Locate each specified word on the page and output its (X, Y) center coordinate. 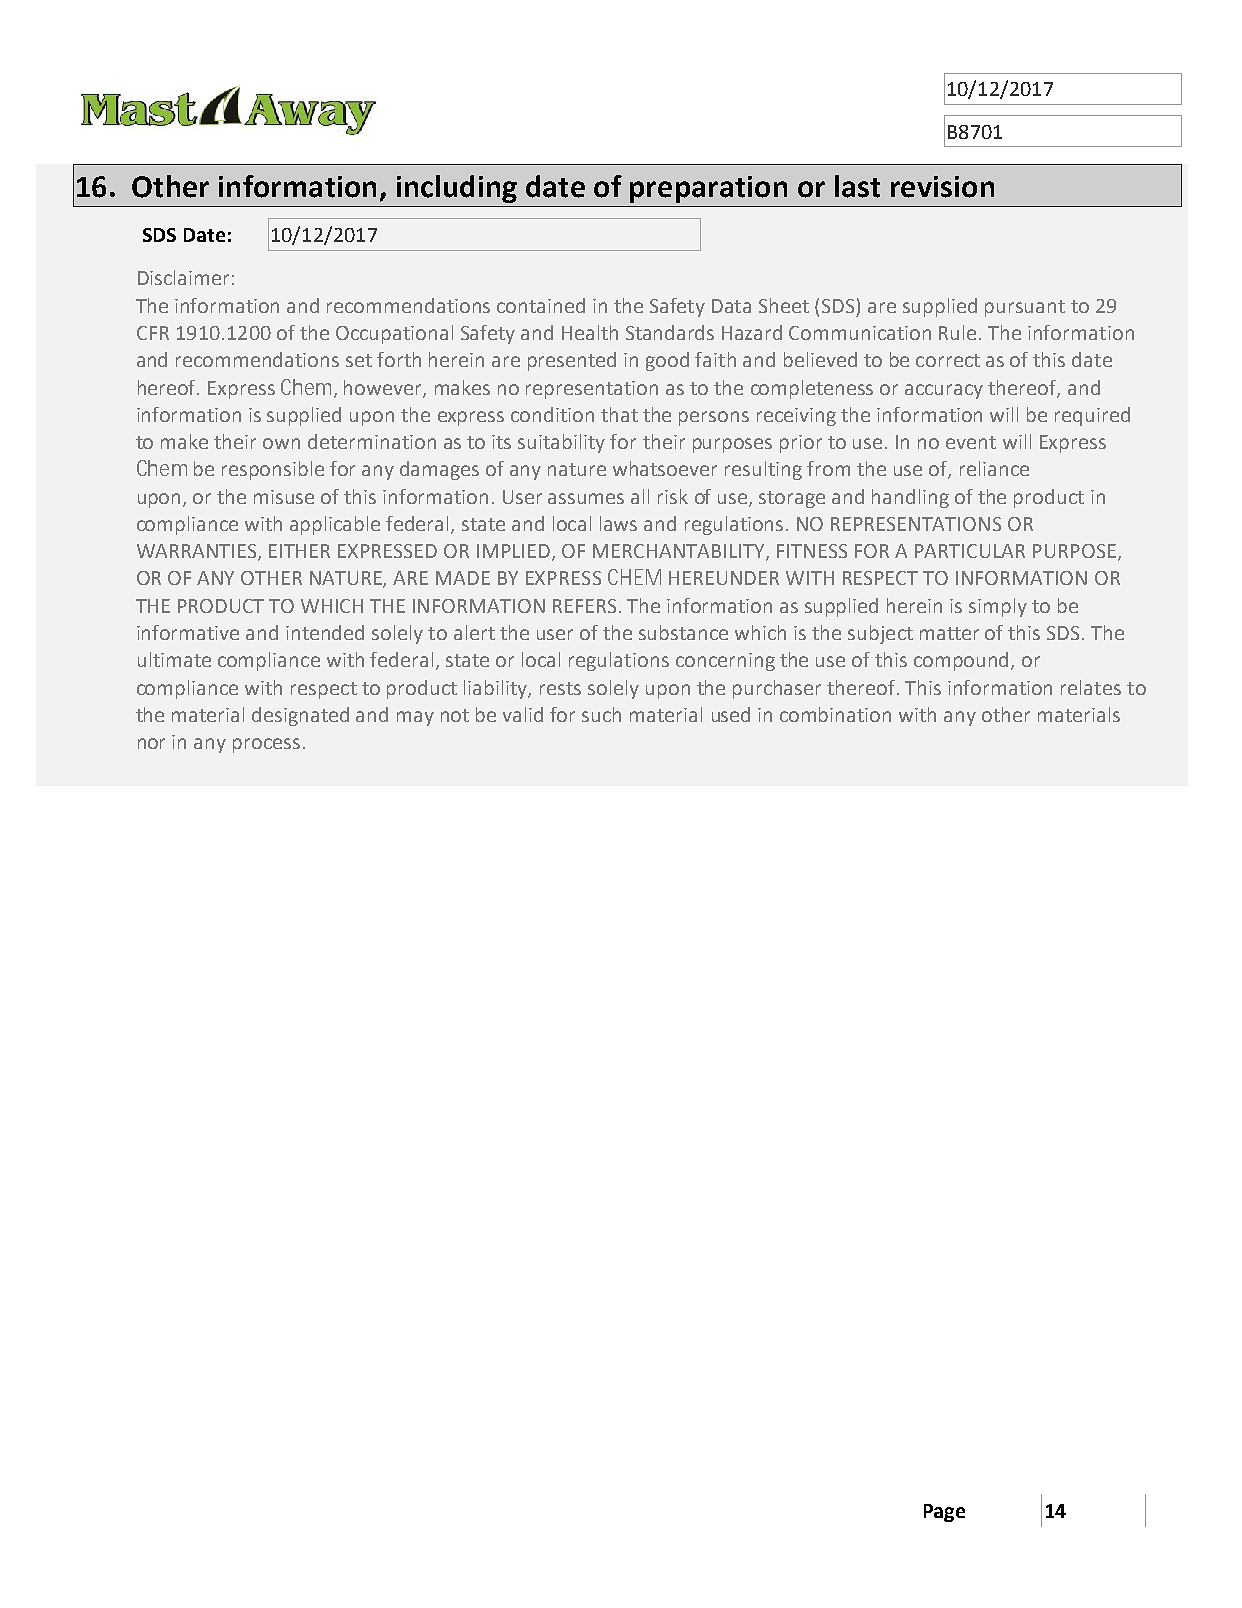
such (601, 714)
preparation (708, 189)
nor (151, 743)
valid (523, 714)
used (731, 714)
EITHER (299, 551)
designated (300, 716)
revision (942, 187)
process (266, 745)
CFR (153, 333)
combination (835, 714)
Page (944, 1513)
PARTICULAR (970, 551)
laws (618, 523)
